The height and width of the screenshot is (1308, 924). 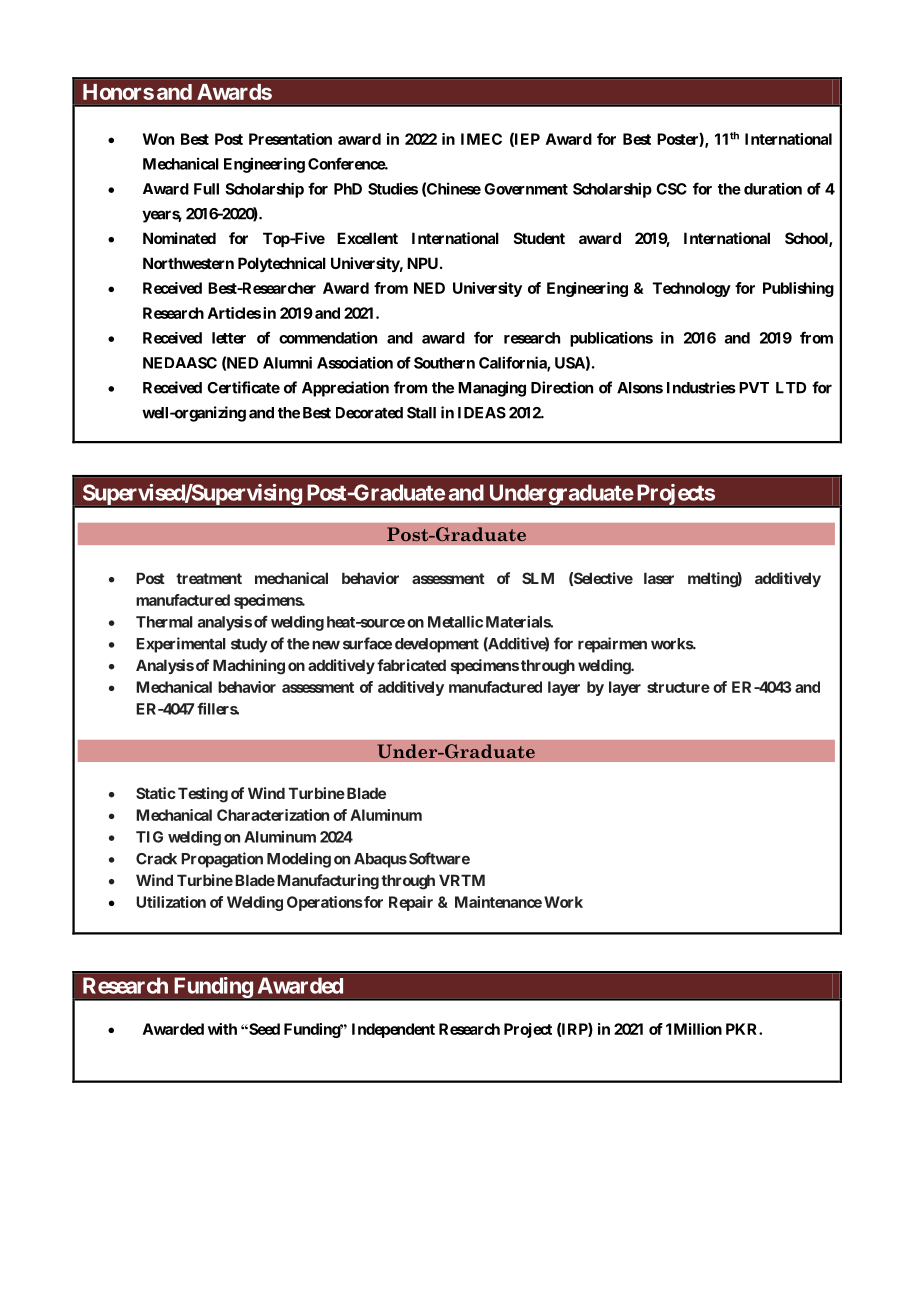 What do you see at coordinates (754, 388) in the screenshot?
I see `PVT` at bounding box center [754, 388].
